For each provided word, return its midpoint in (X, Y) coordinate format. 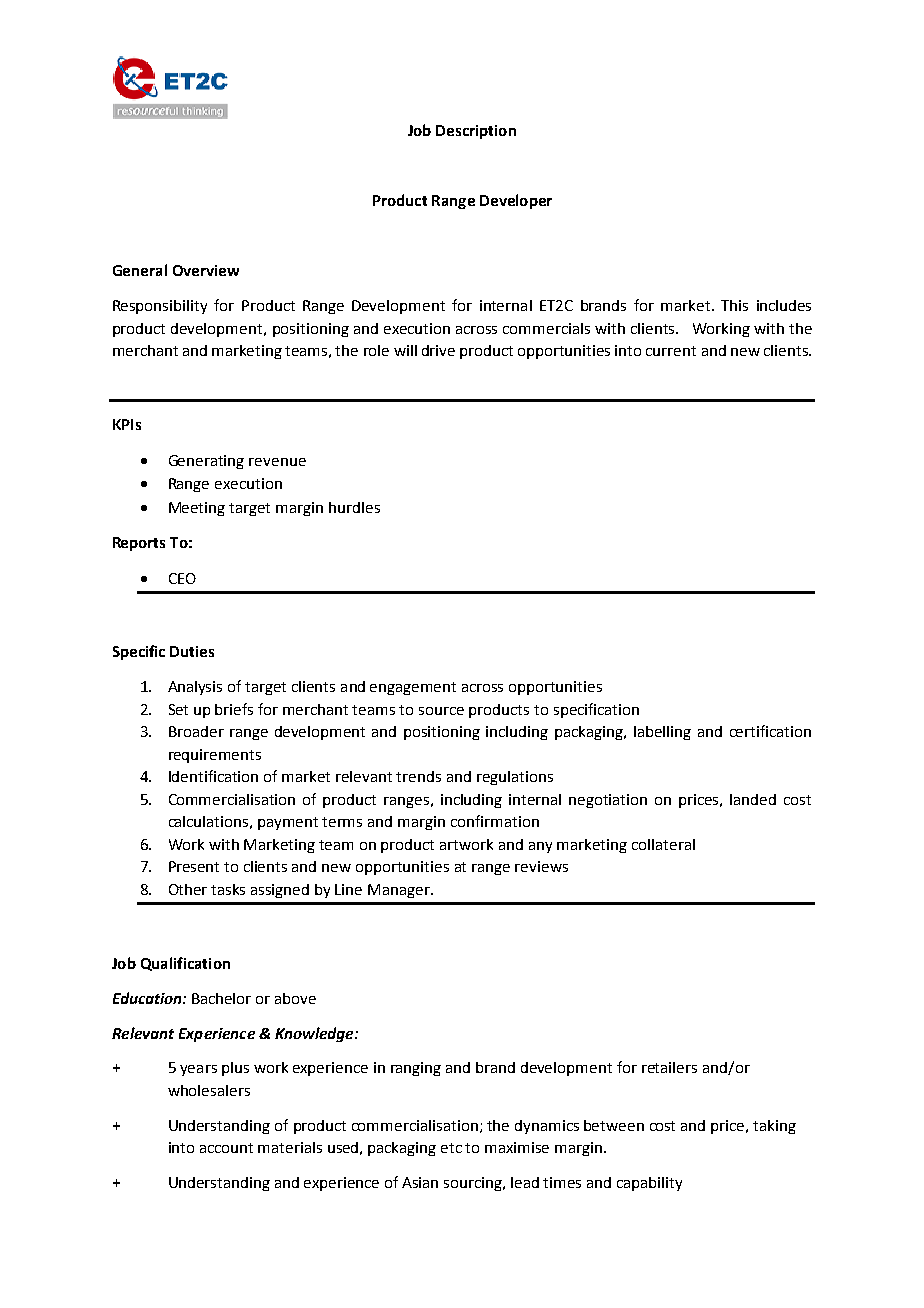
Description (476, 132)
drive (438, 350)
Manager (400, 891)
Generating (206, 462)
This (734, 305)
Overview (206, 270)
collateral (663, 844)
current (671, 351)
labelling (662, 733)
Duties (192, 651)
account (226, 1148)
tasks (228, 889)
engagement (413, 688)
